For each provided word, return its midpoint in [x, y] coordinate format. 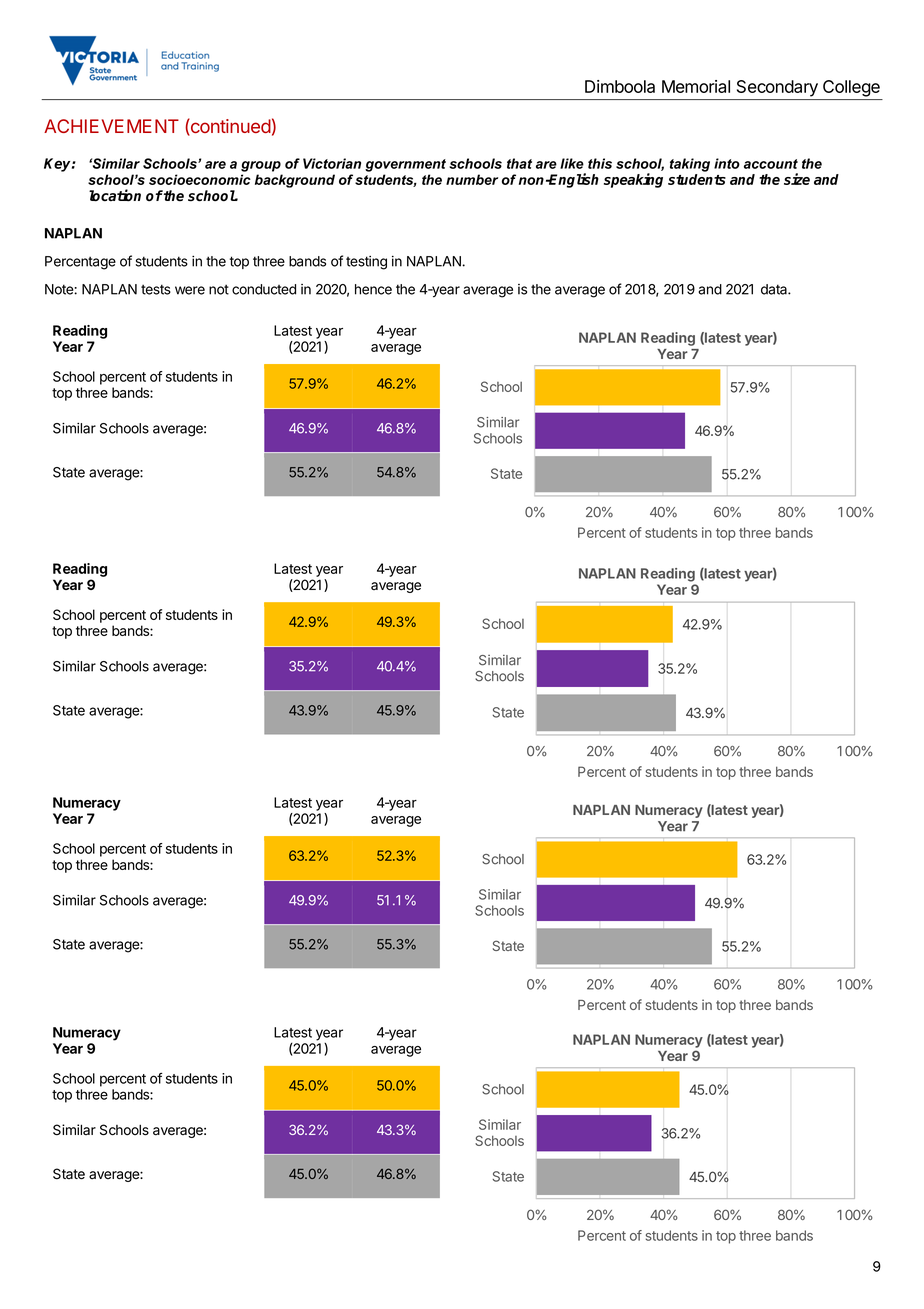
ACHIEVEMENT [111, 126]
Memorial [696, 86]
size [797, 179]
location [115, 195]
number [472, 179]
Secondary [777, 88]
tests [156, 289]
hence [373, 289]
